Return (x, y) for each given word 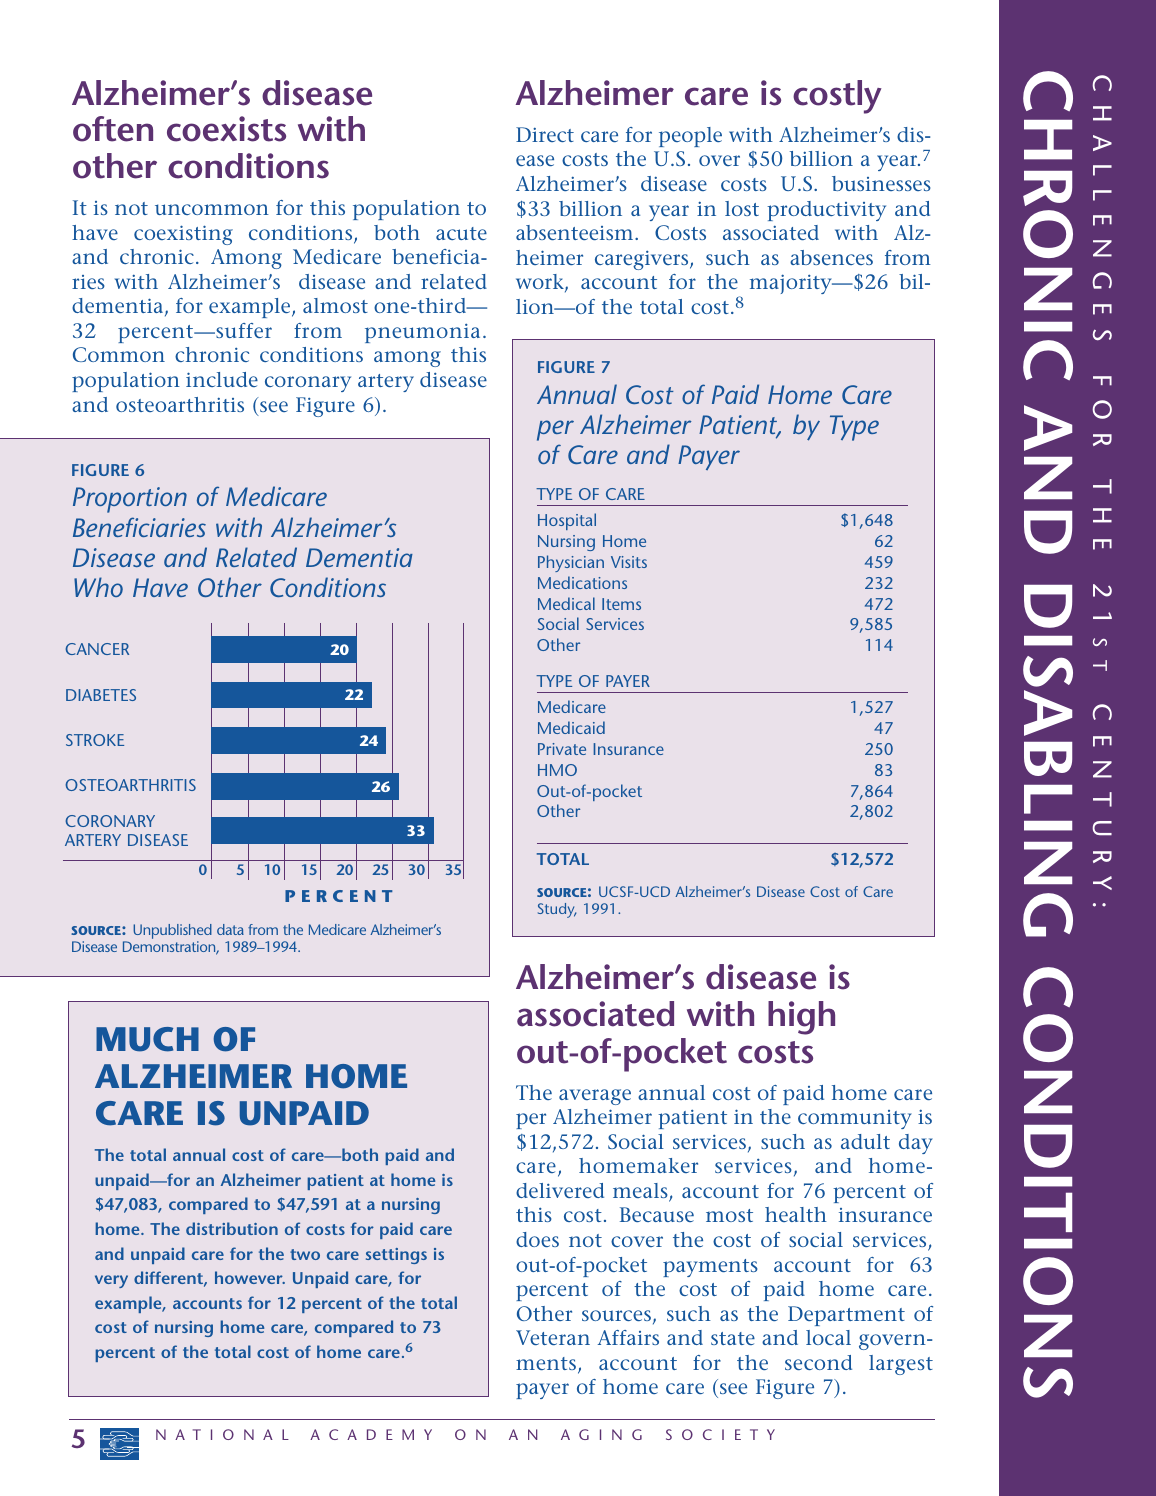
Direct (545, 134)
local (828, 1337)
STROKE (95, 740)
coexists (226, 129)
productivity (826, 211)
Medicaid (571, 727)
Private (562, 749)
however (250, 1277)
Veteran (553, 1337)
